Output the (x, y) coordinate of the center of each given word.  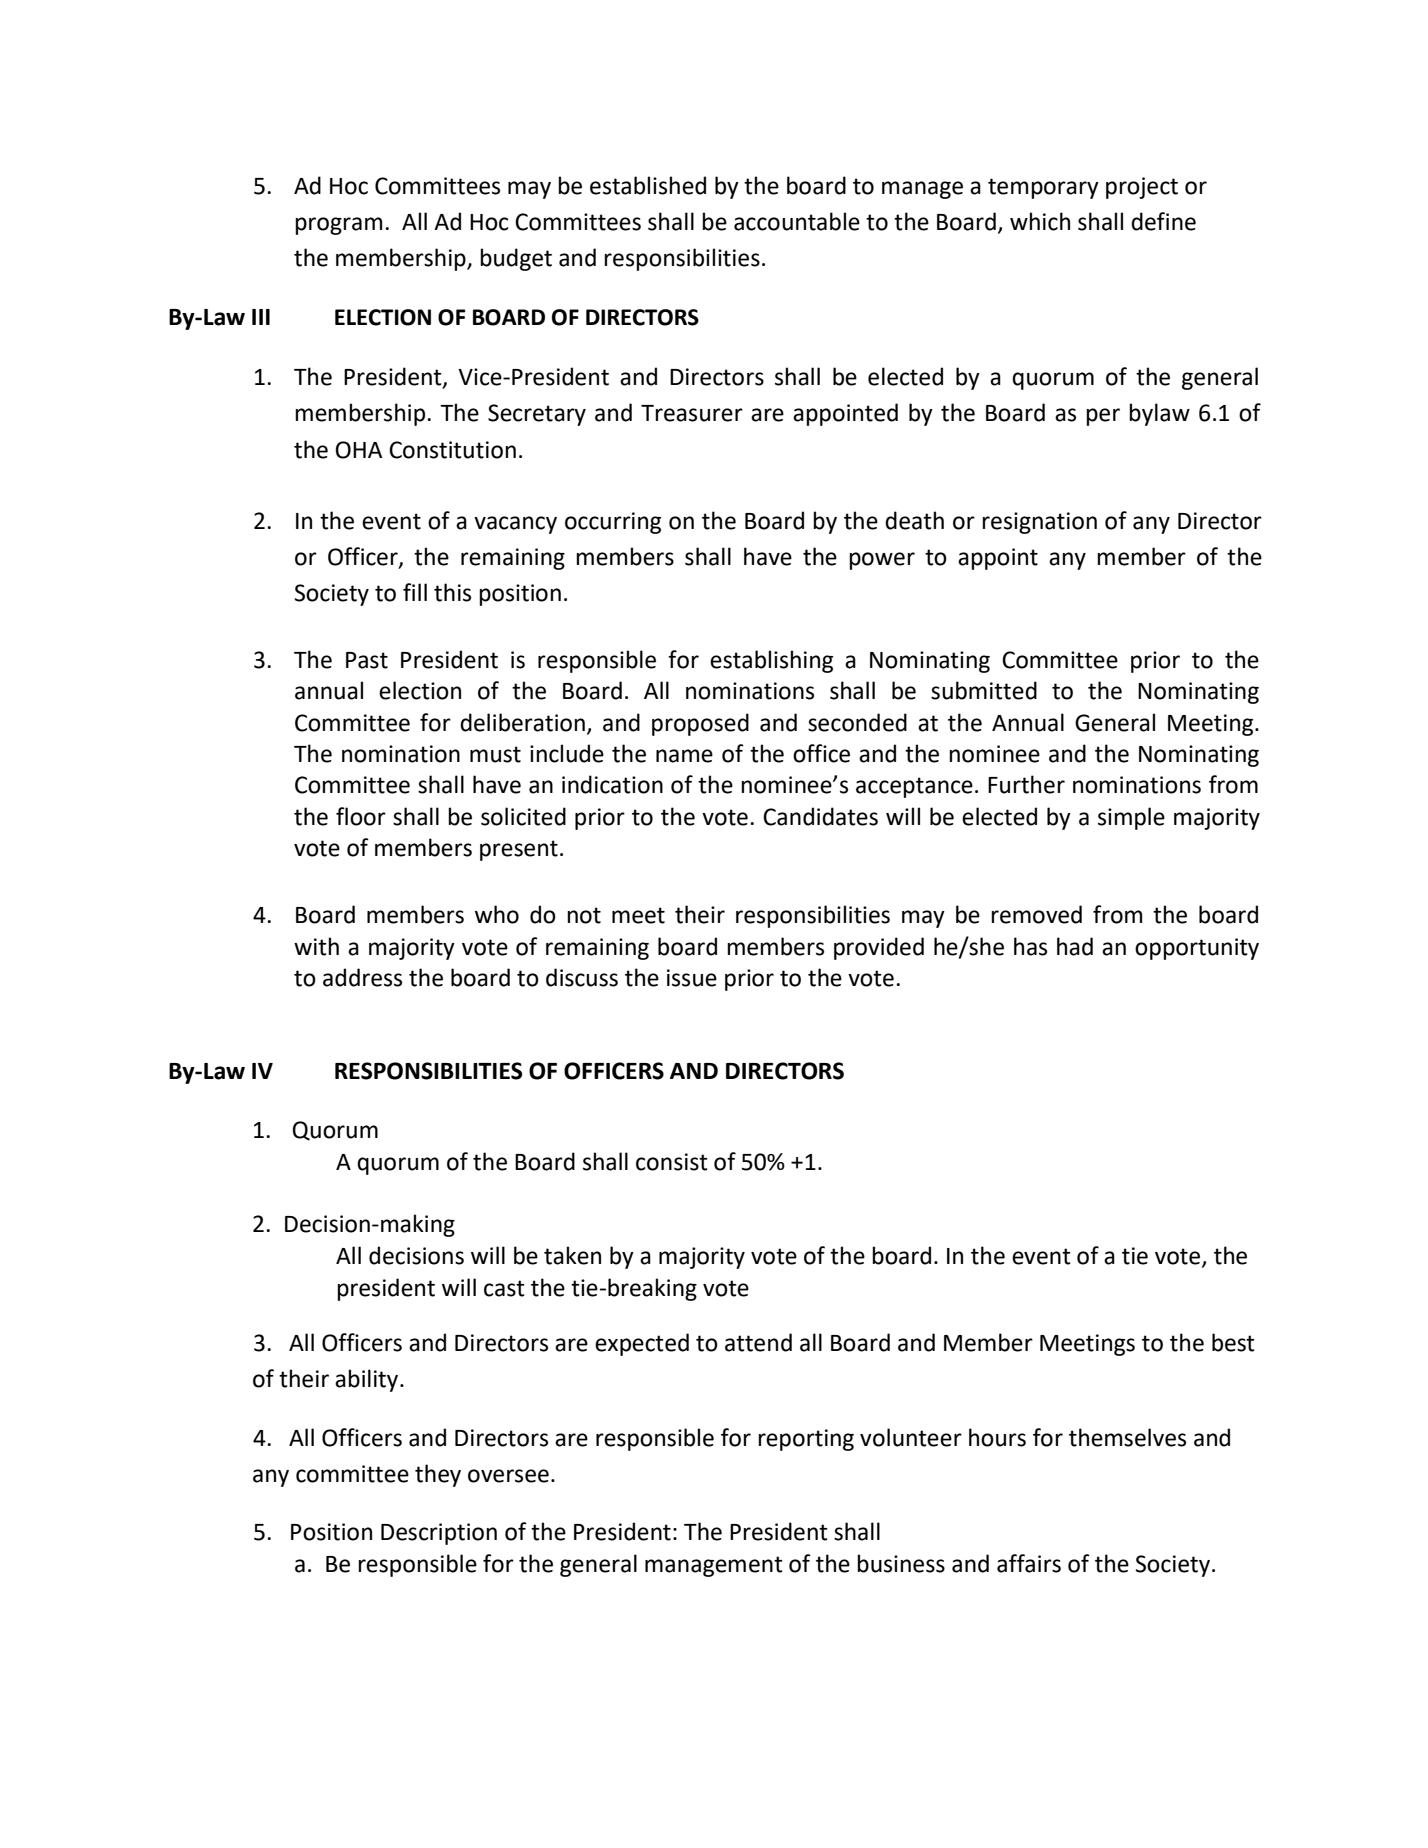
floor (361, 816)
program (338, 226)
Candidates (820, 816)
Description (439, 1534)
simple (1131, 818)
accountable (797, 221)
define (1163, 221)
